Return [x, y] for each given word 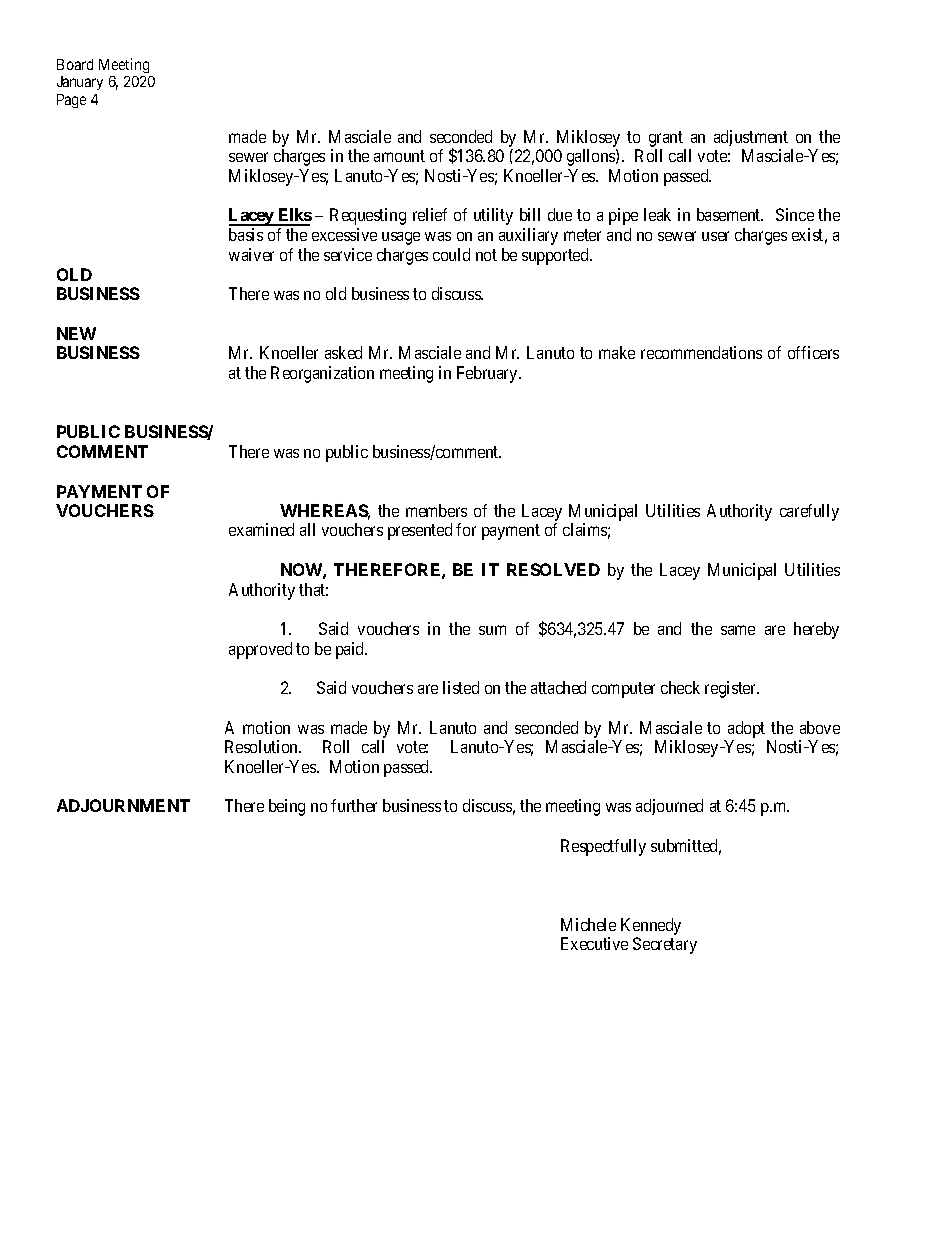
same [738, 630]
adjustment [751, 138]
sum [492, 630]
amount [399, 156]
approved [260, 650]
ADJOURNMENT [123, 805]
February [488, 374]
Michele [588, 924]
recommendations [701, 352]
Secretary [665, 945]
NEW [76, 333]
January [80, 83]
